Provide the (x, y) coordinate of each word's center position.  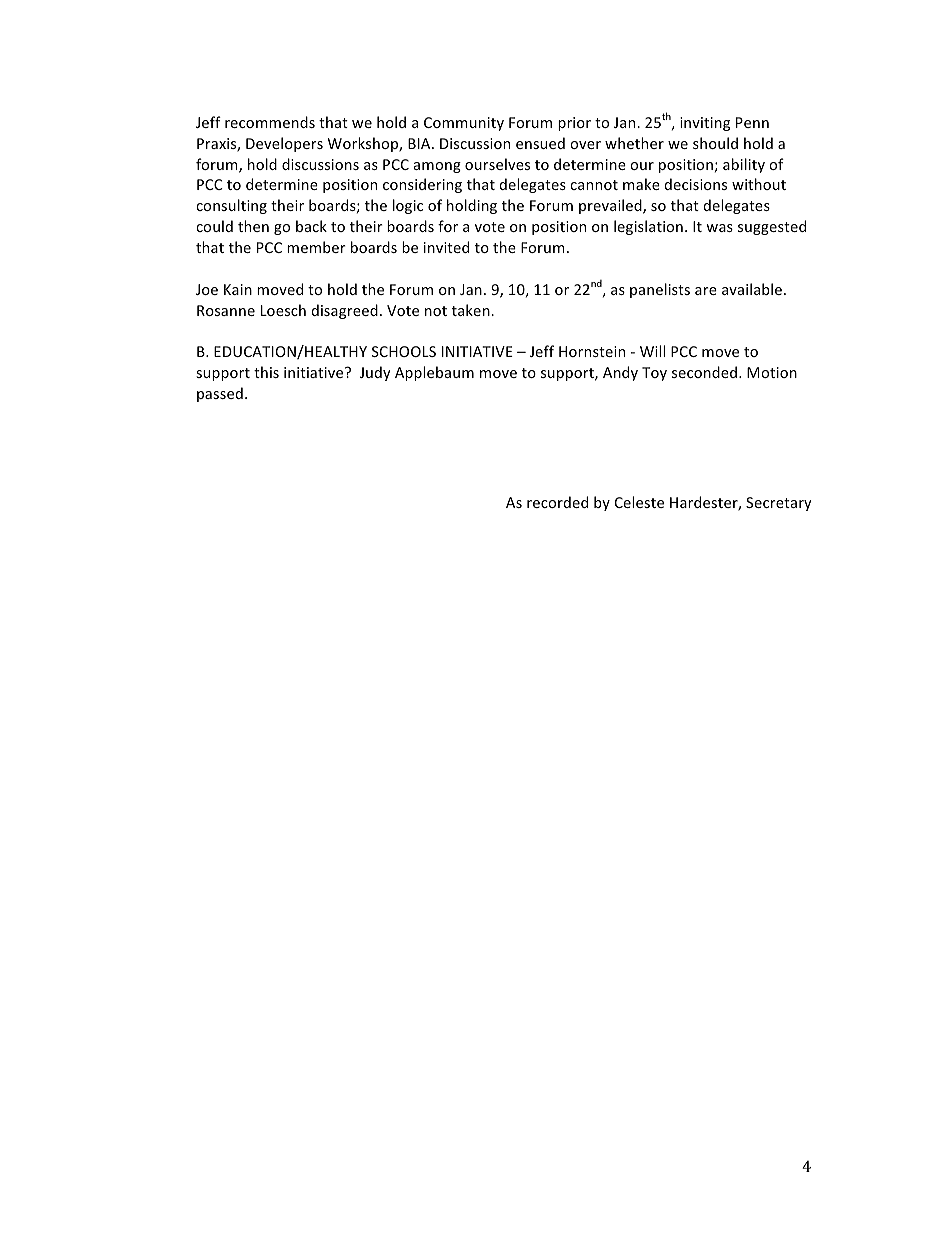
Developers (284, 144)
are (706, 291)
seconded (704, 372)
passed (220, 394)
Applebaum (434, 373)
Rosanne (226, 310)
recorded (557, 502)
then (253, 226)
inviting (705, 124)
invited (446, 247)
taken (472, 310)
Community (464, 124)
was (719, 228)
